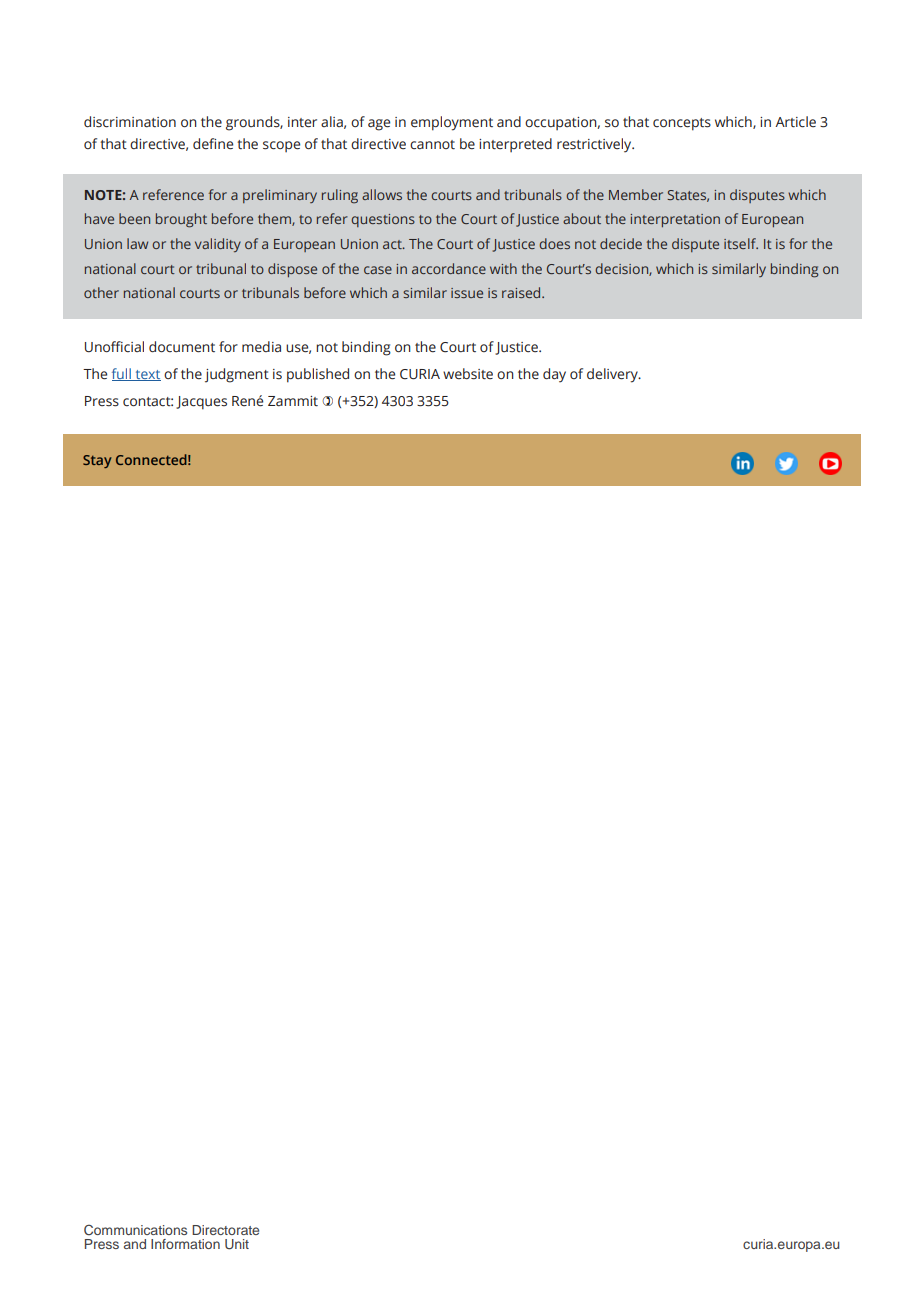  I want to click on Communications, so click(135, 1230).
